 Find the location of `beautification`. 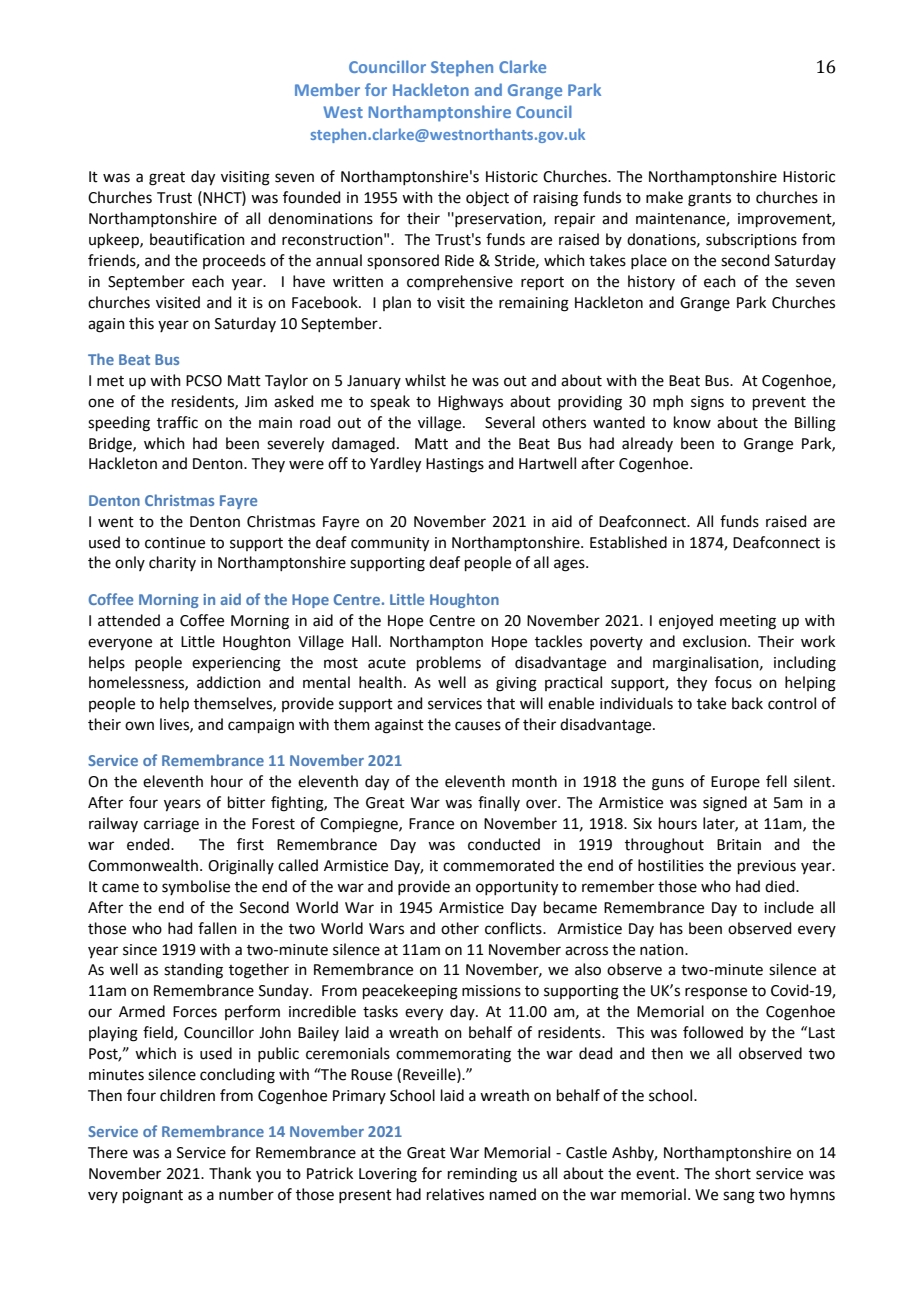

beautification is located at coordinates (197, 239).
